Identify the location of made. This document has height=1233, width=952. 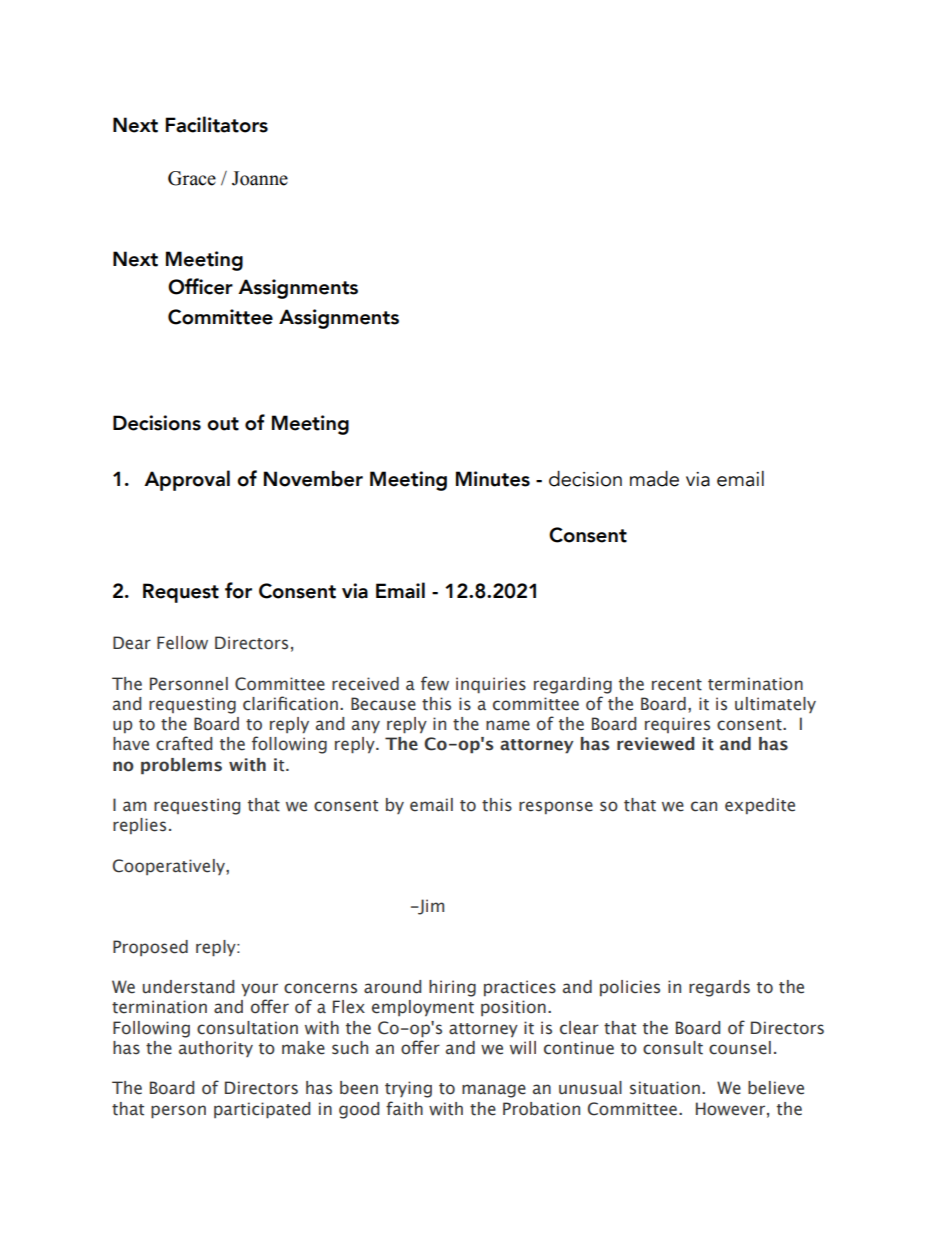
(654, 479).
